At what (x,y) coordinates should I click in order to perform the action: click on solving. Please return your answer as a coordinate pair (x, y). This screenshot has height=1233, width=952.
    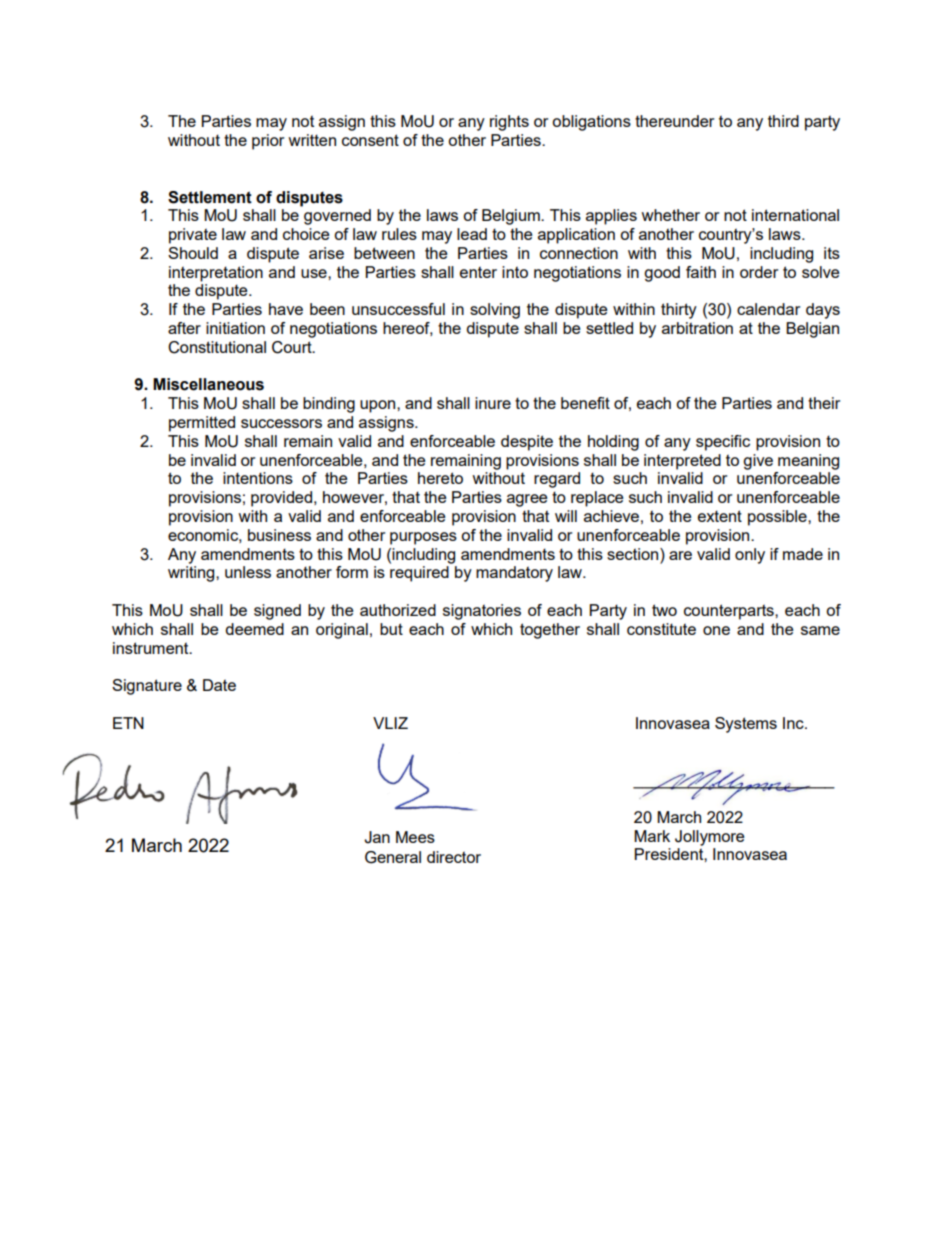
    Looking at the image, I should click on (495, 311).
